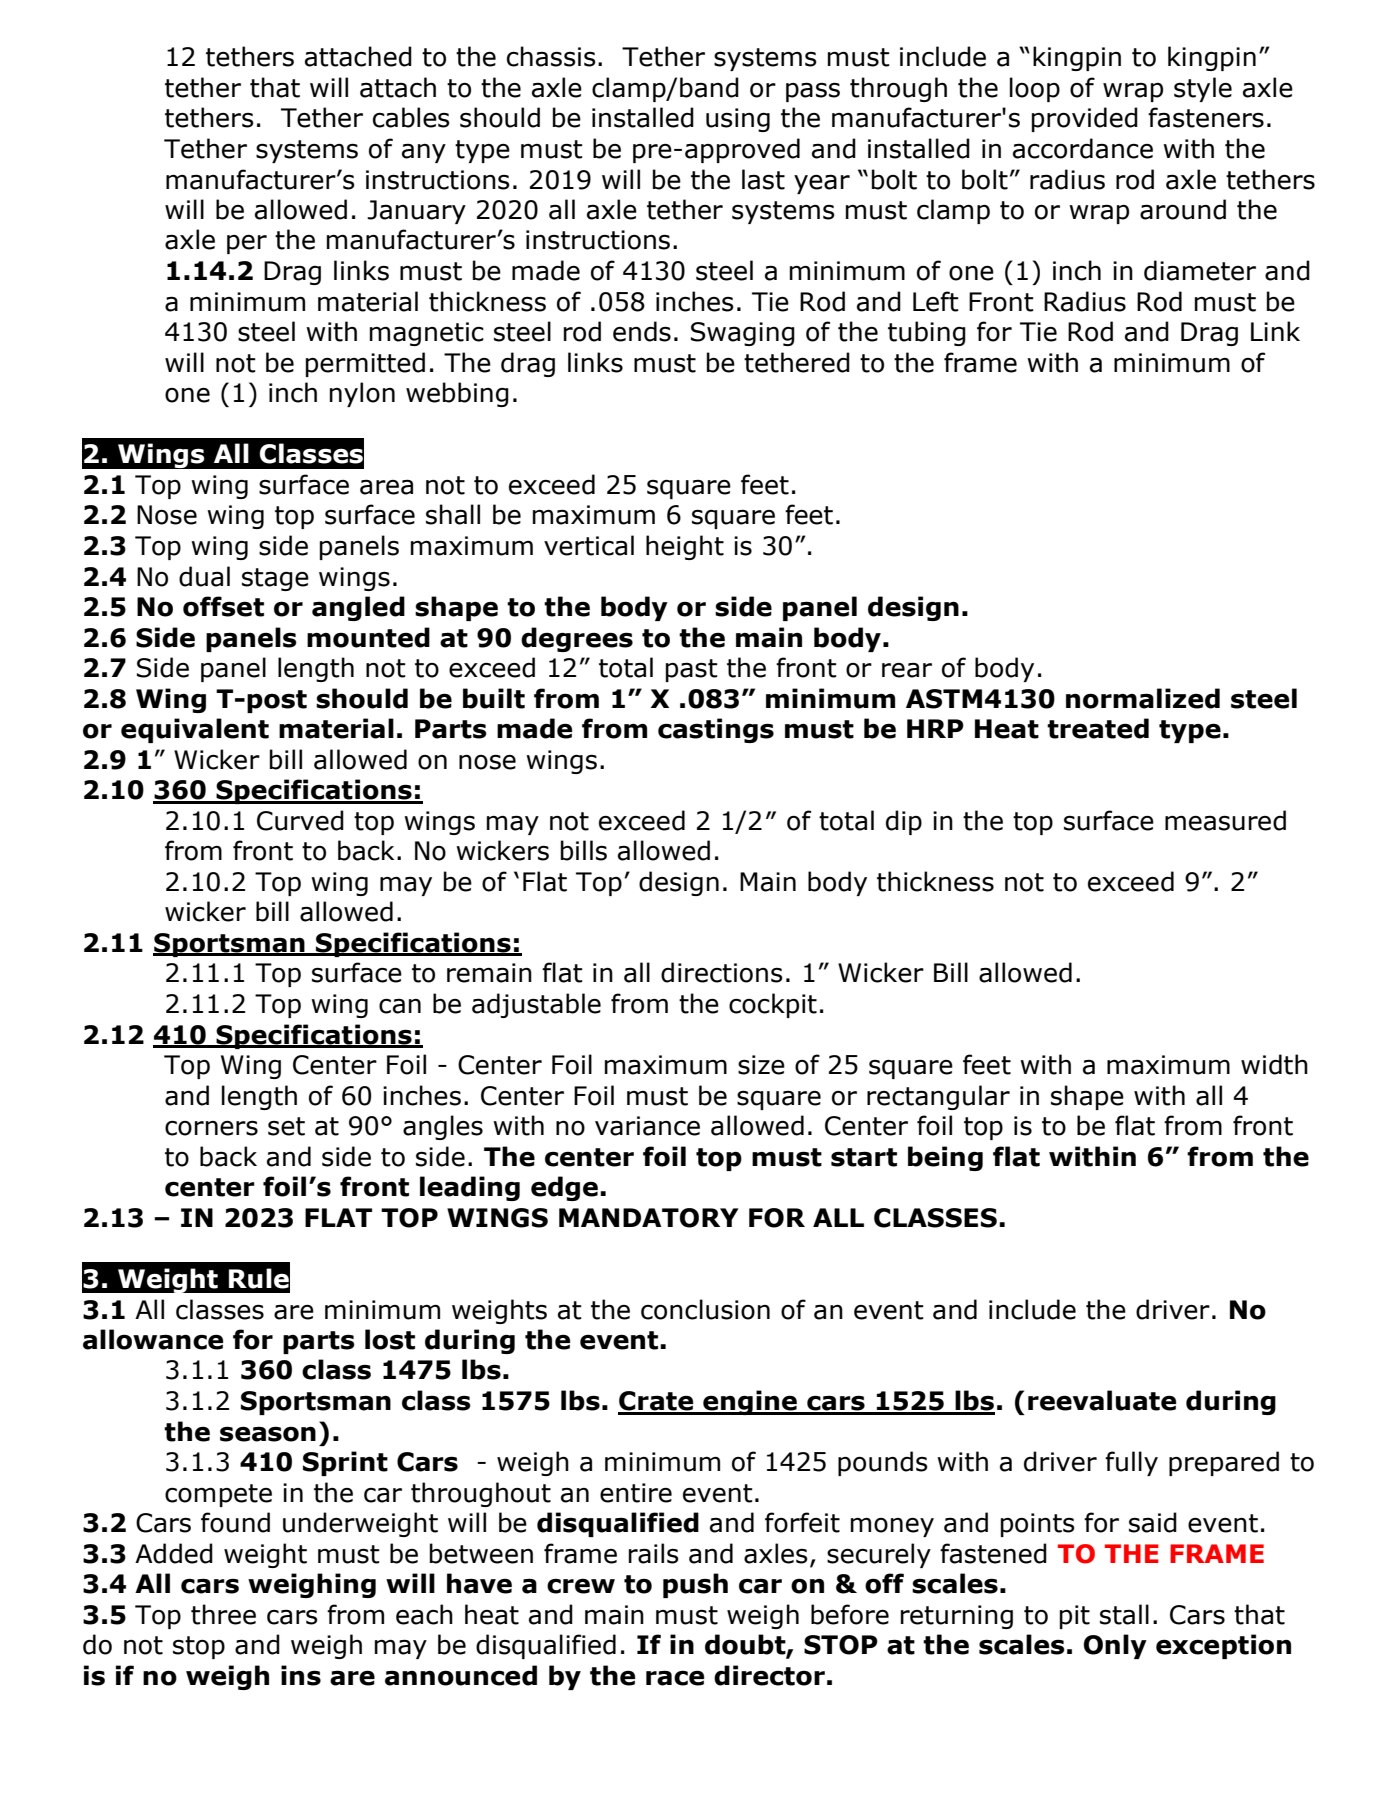  What do you see at coordinates (211, 1128) in the page?
I see `corners` at bounding box center [211, 1128].
